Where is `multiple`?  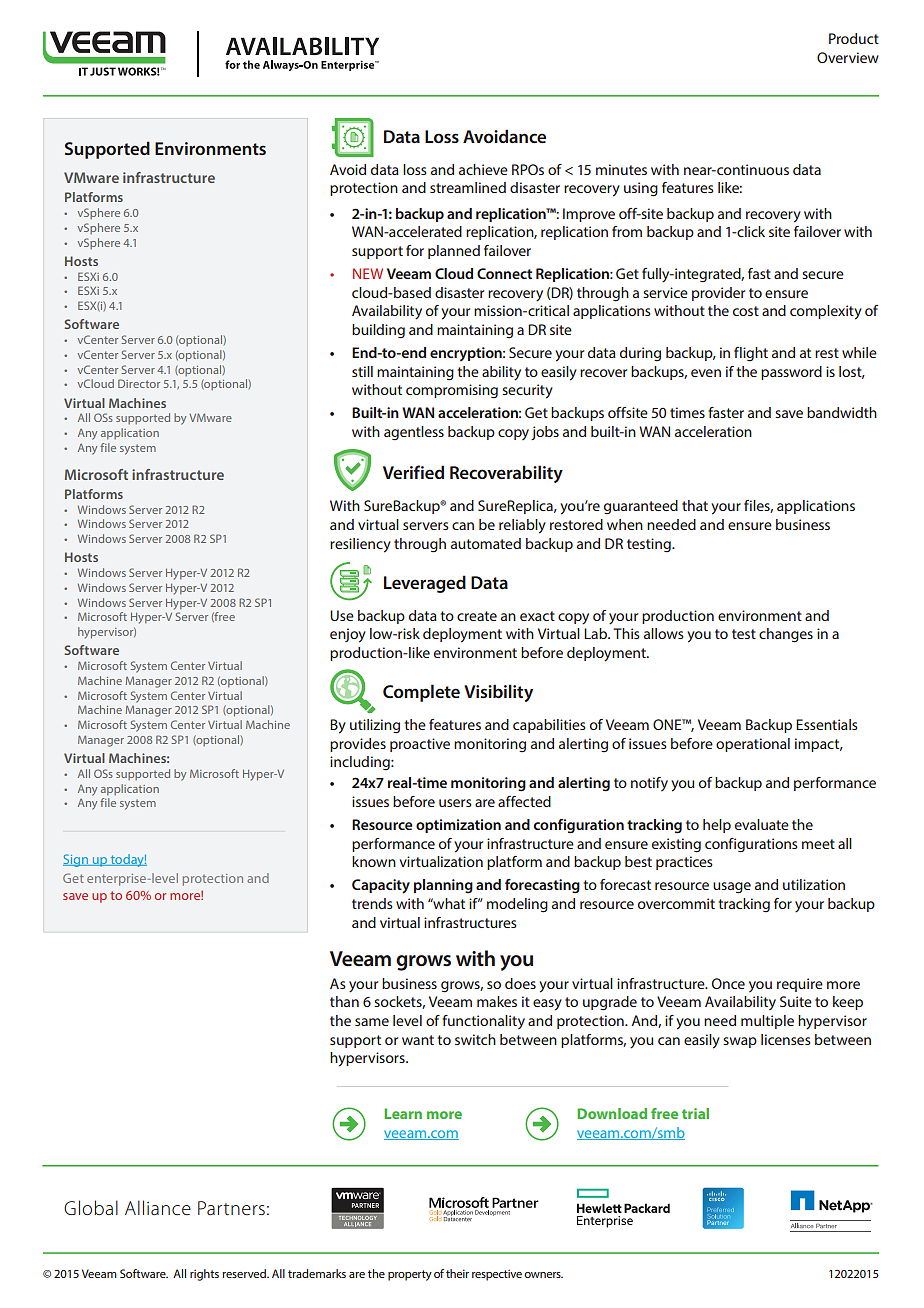
multiple is located at coordinates (767, 1022).
